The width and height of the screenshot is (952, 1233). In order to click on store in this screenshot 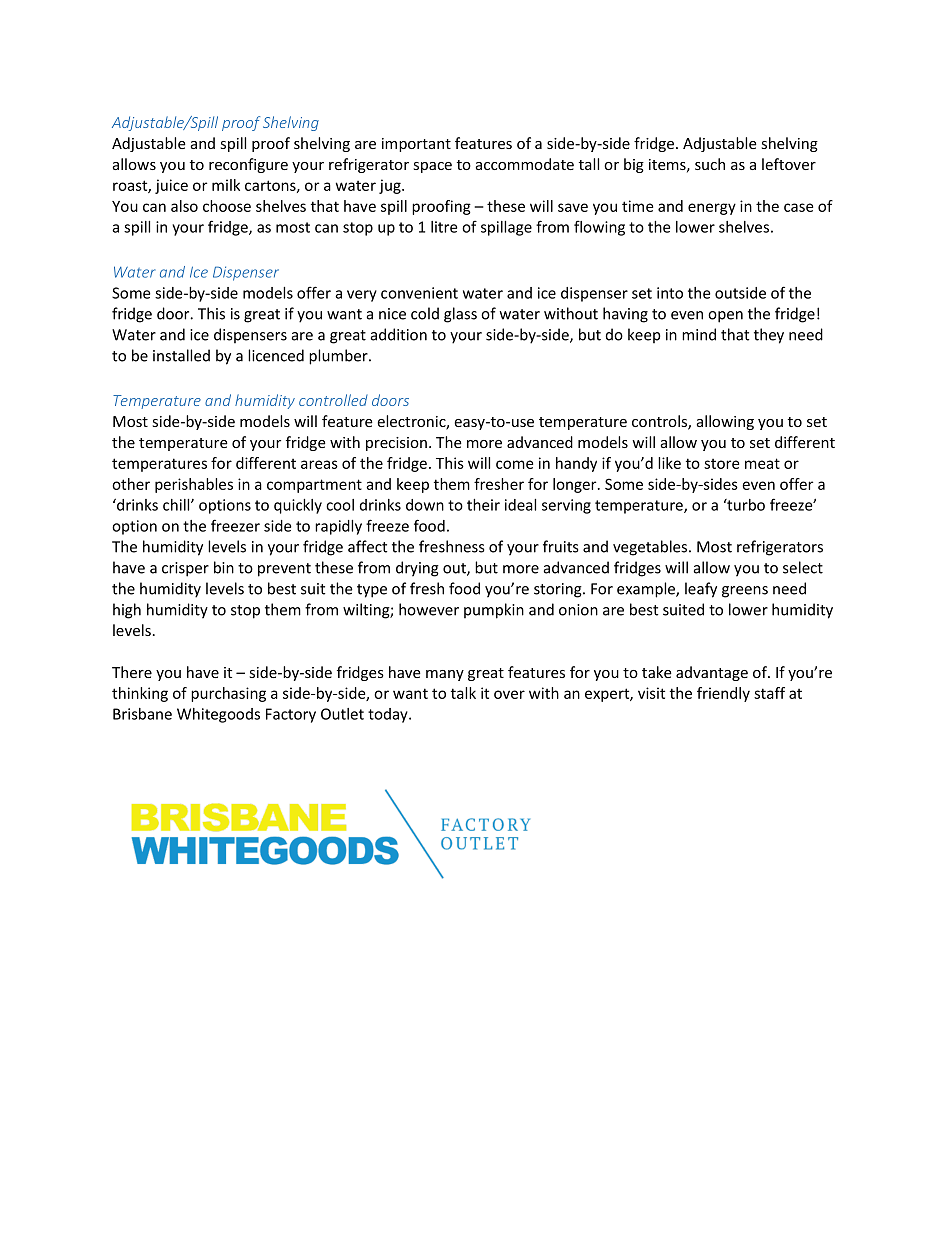, I will do `click(721, 464)`.
